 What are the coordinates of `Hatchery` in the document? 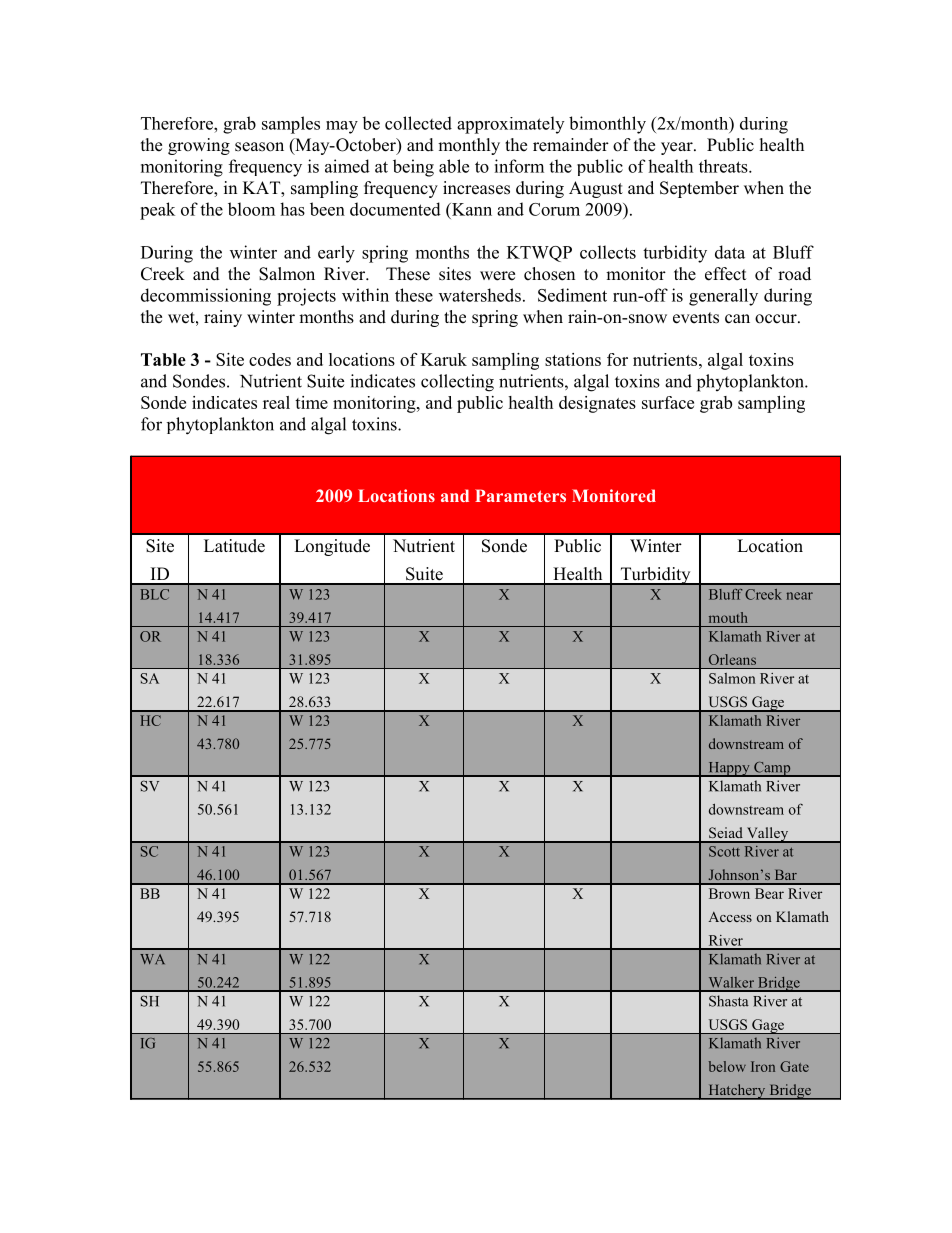 It's located at (737, 1092).
